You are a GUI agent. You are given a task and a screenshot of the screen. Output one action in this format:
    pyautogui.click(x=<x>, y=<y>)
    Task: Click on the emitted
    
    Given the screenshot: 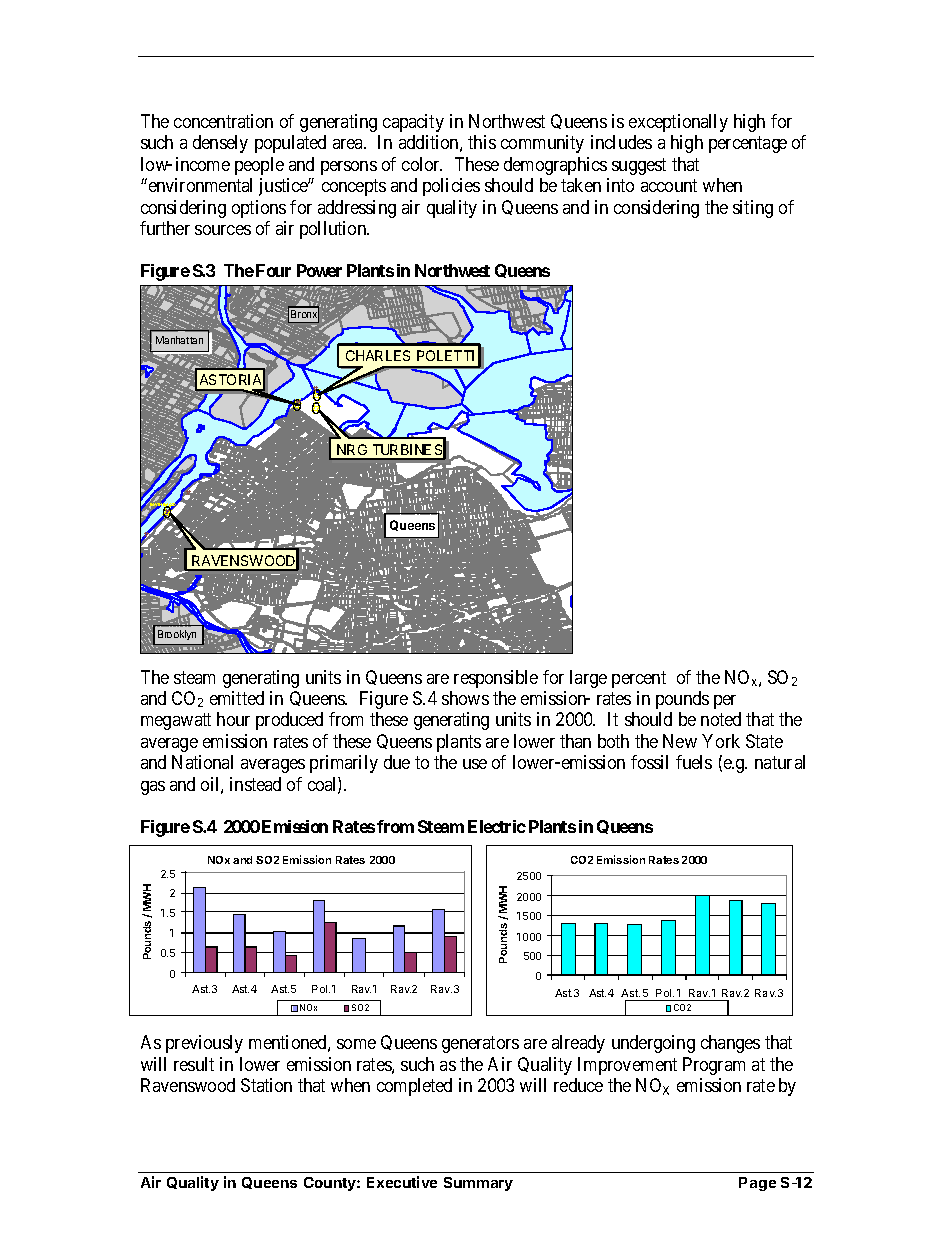 What is the action you would take?
    pyautogui.click(x=237, y=698)
